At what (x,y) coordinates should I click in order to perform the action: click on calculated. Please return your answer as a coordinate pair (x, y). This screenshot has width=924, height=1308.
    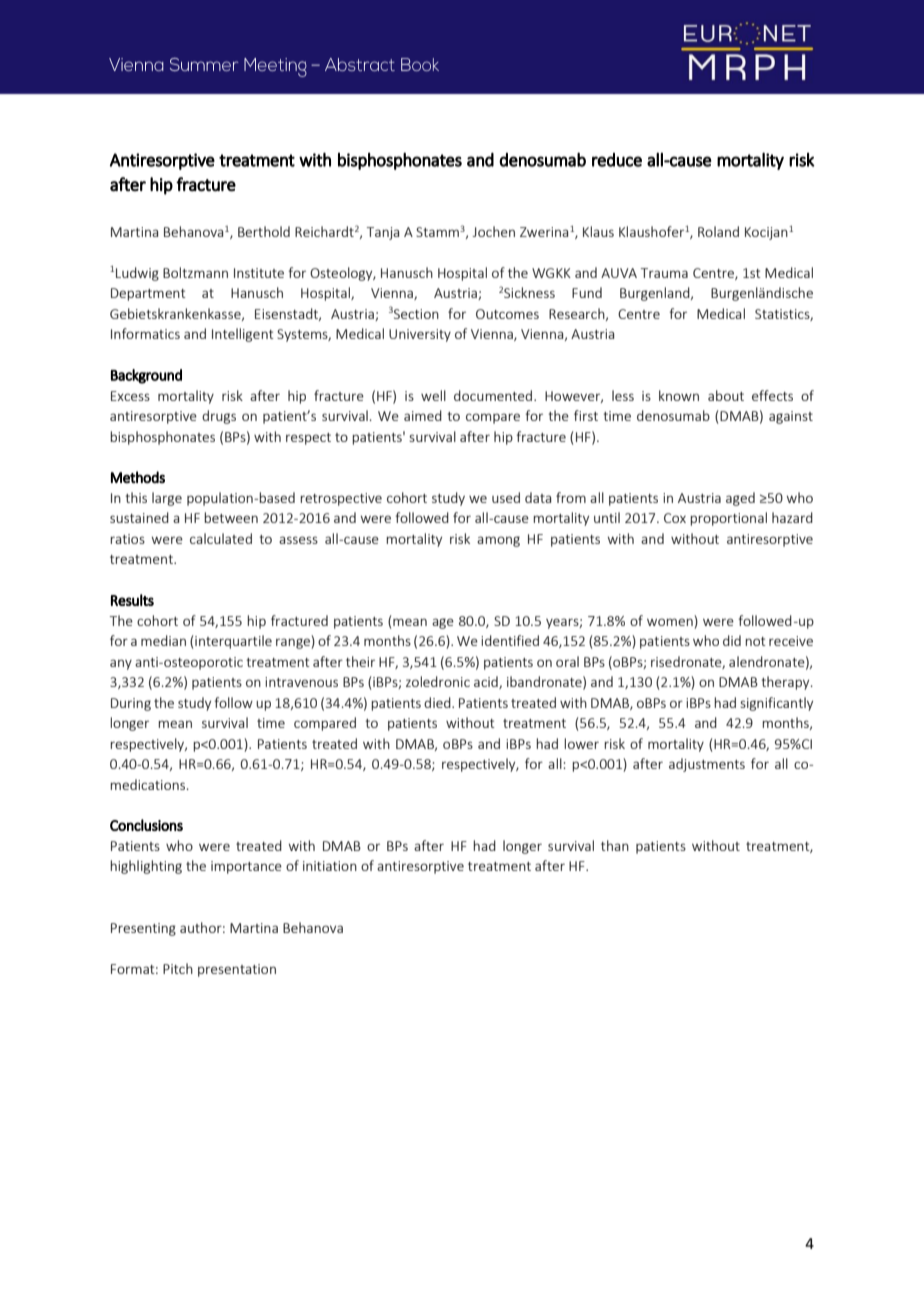
    Looking at the image, I should click on (221, 538).
